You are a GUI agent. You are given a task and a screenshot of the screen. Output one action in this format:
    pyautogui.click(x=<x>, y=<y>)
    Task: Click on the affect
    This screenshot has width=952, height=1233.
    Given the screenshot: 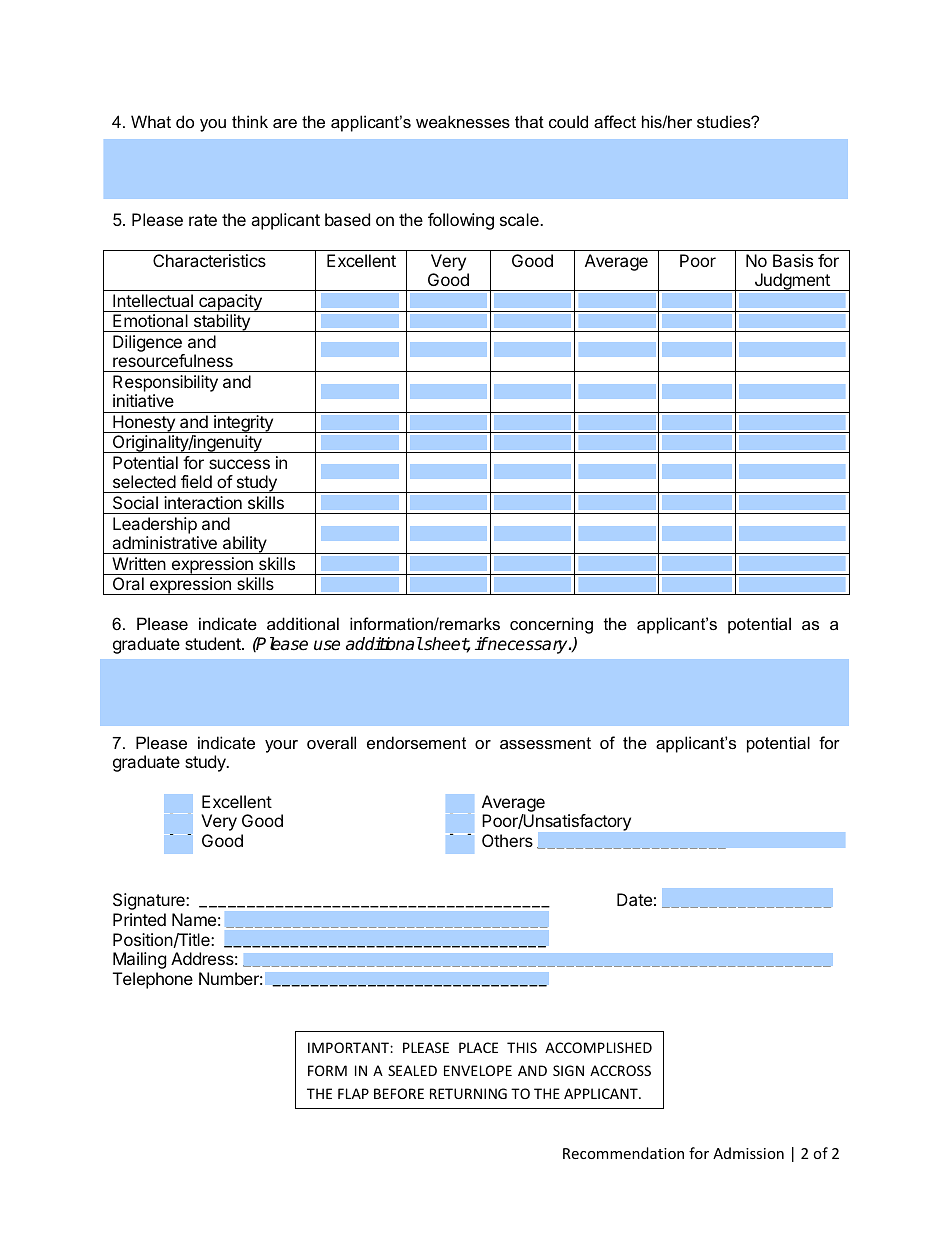 What is the action you would take?
    pyautogui.click(x=615, y=121)
